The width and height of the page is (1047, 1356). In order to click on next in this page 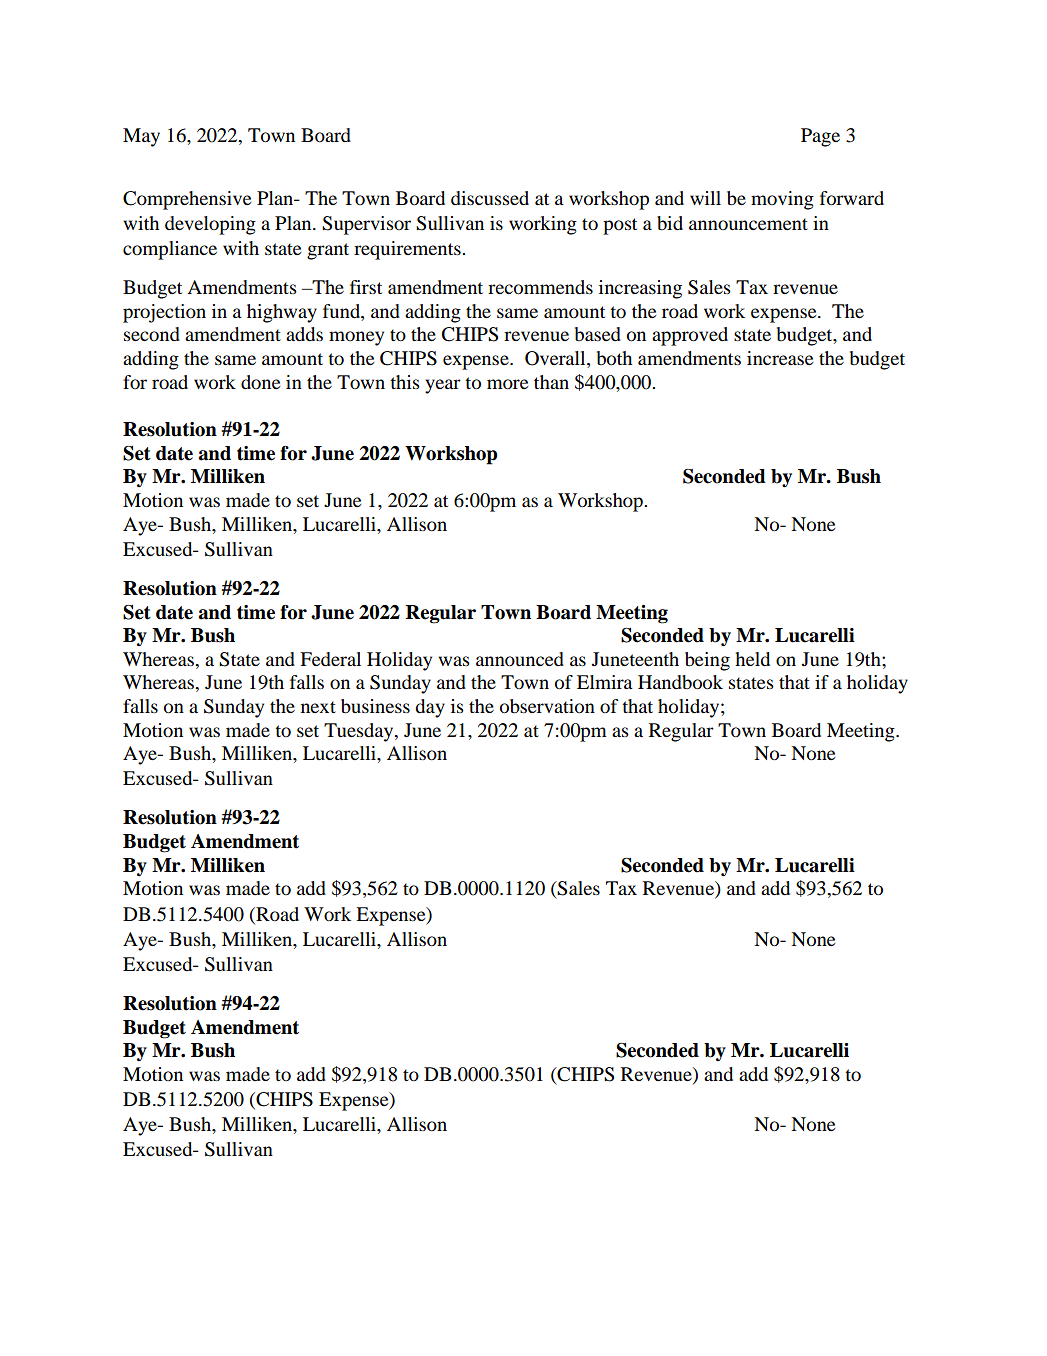, I will do `click(318, 707)`.
